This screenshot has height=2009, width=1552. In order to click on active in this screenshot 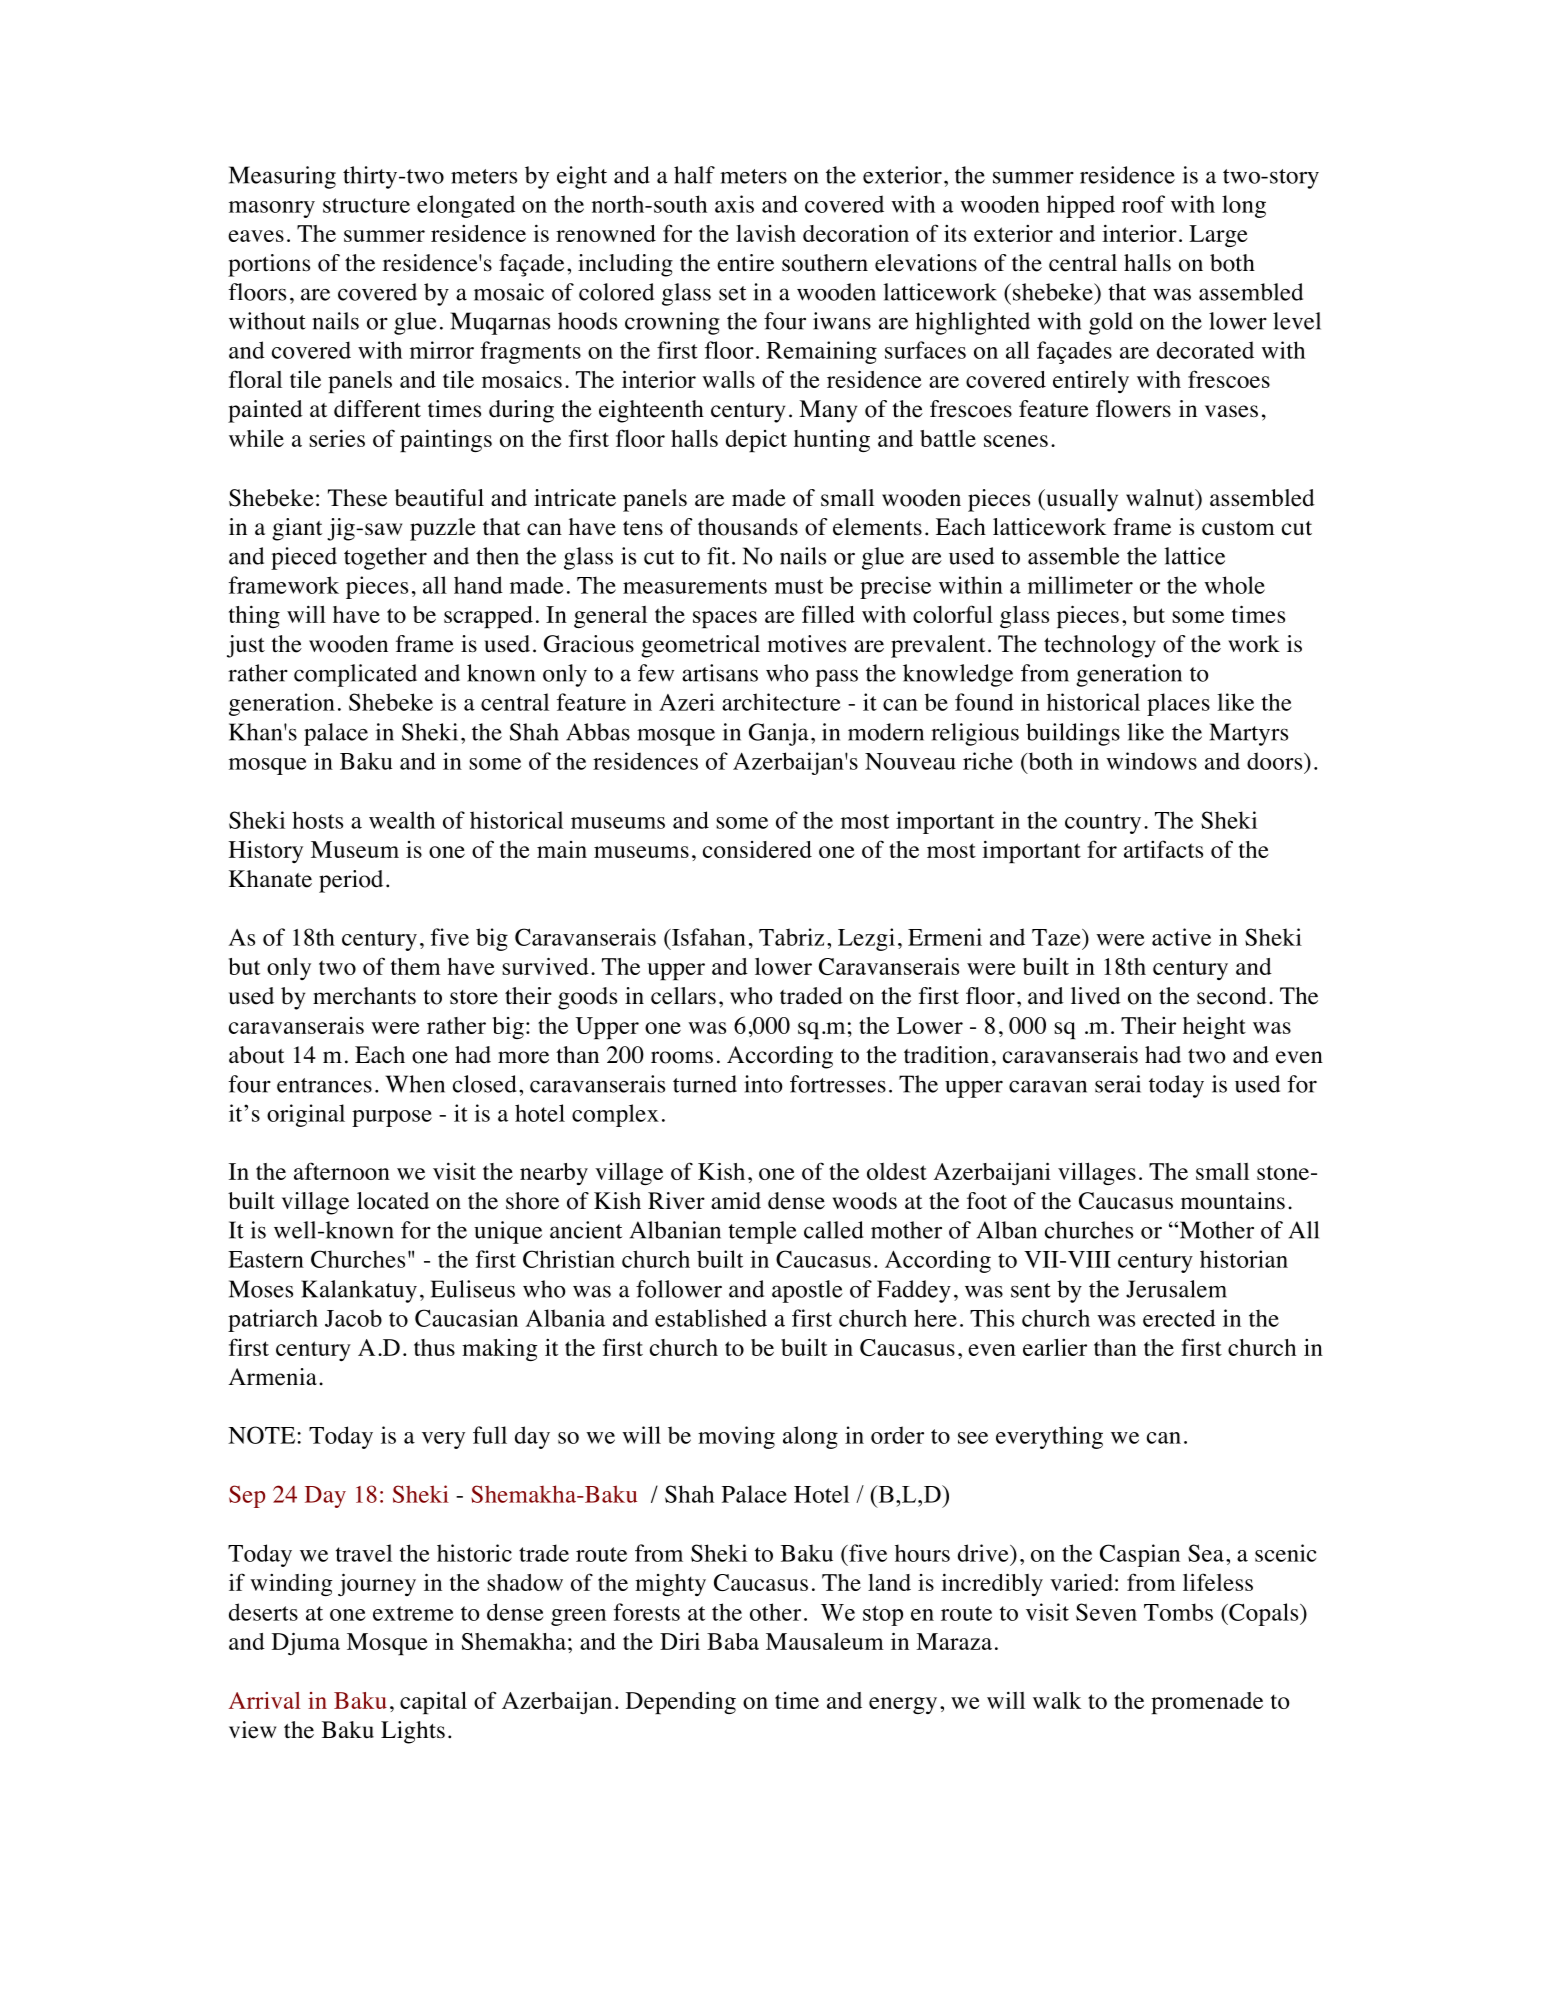, I will do `click(1181, 937)`.
